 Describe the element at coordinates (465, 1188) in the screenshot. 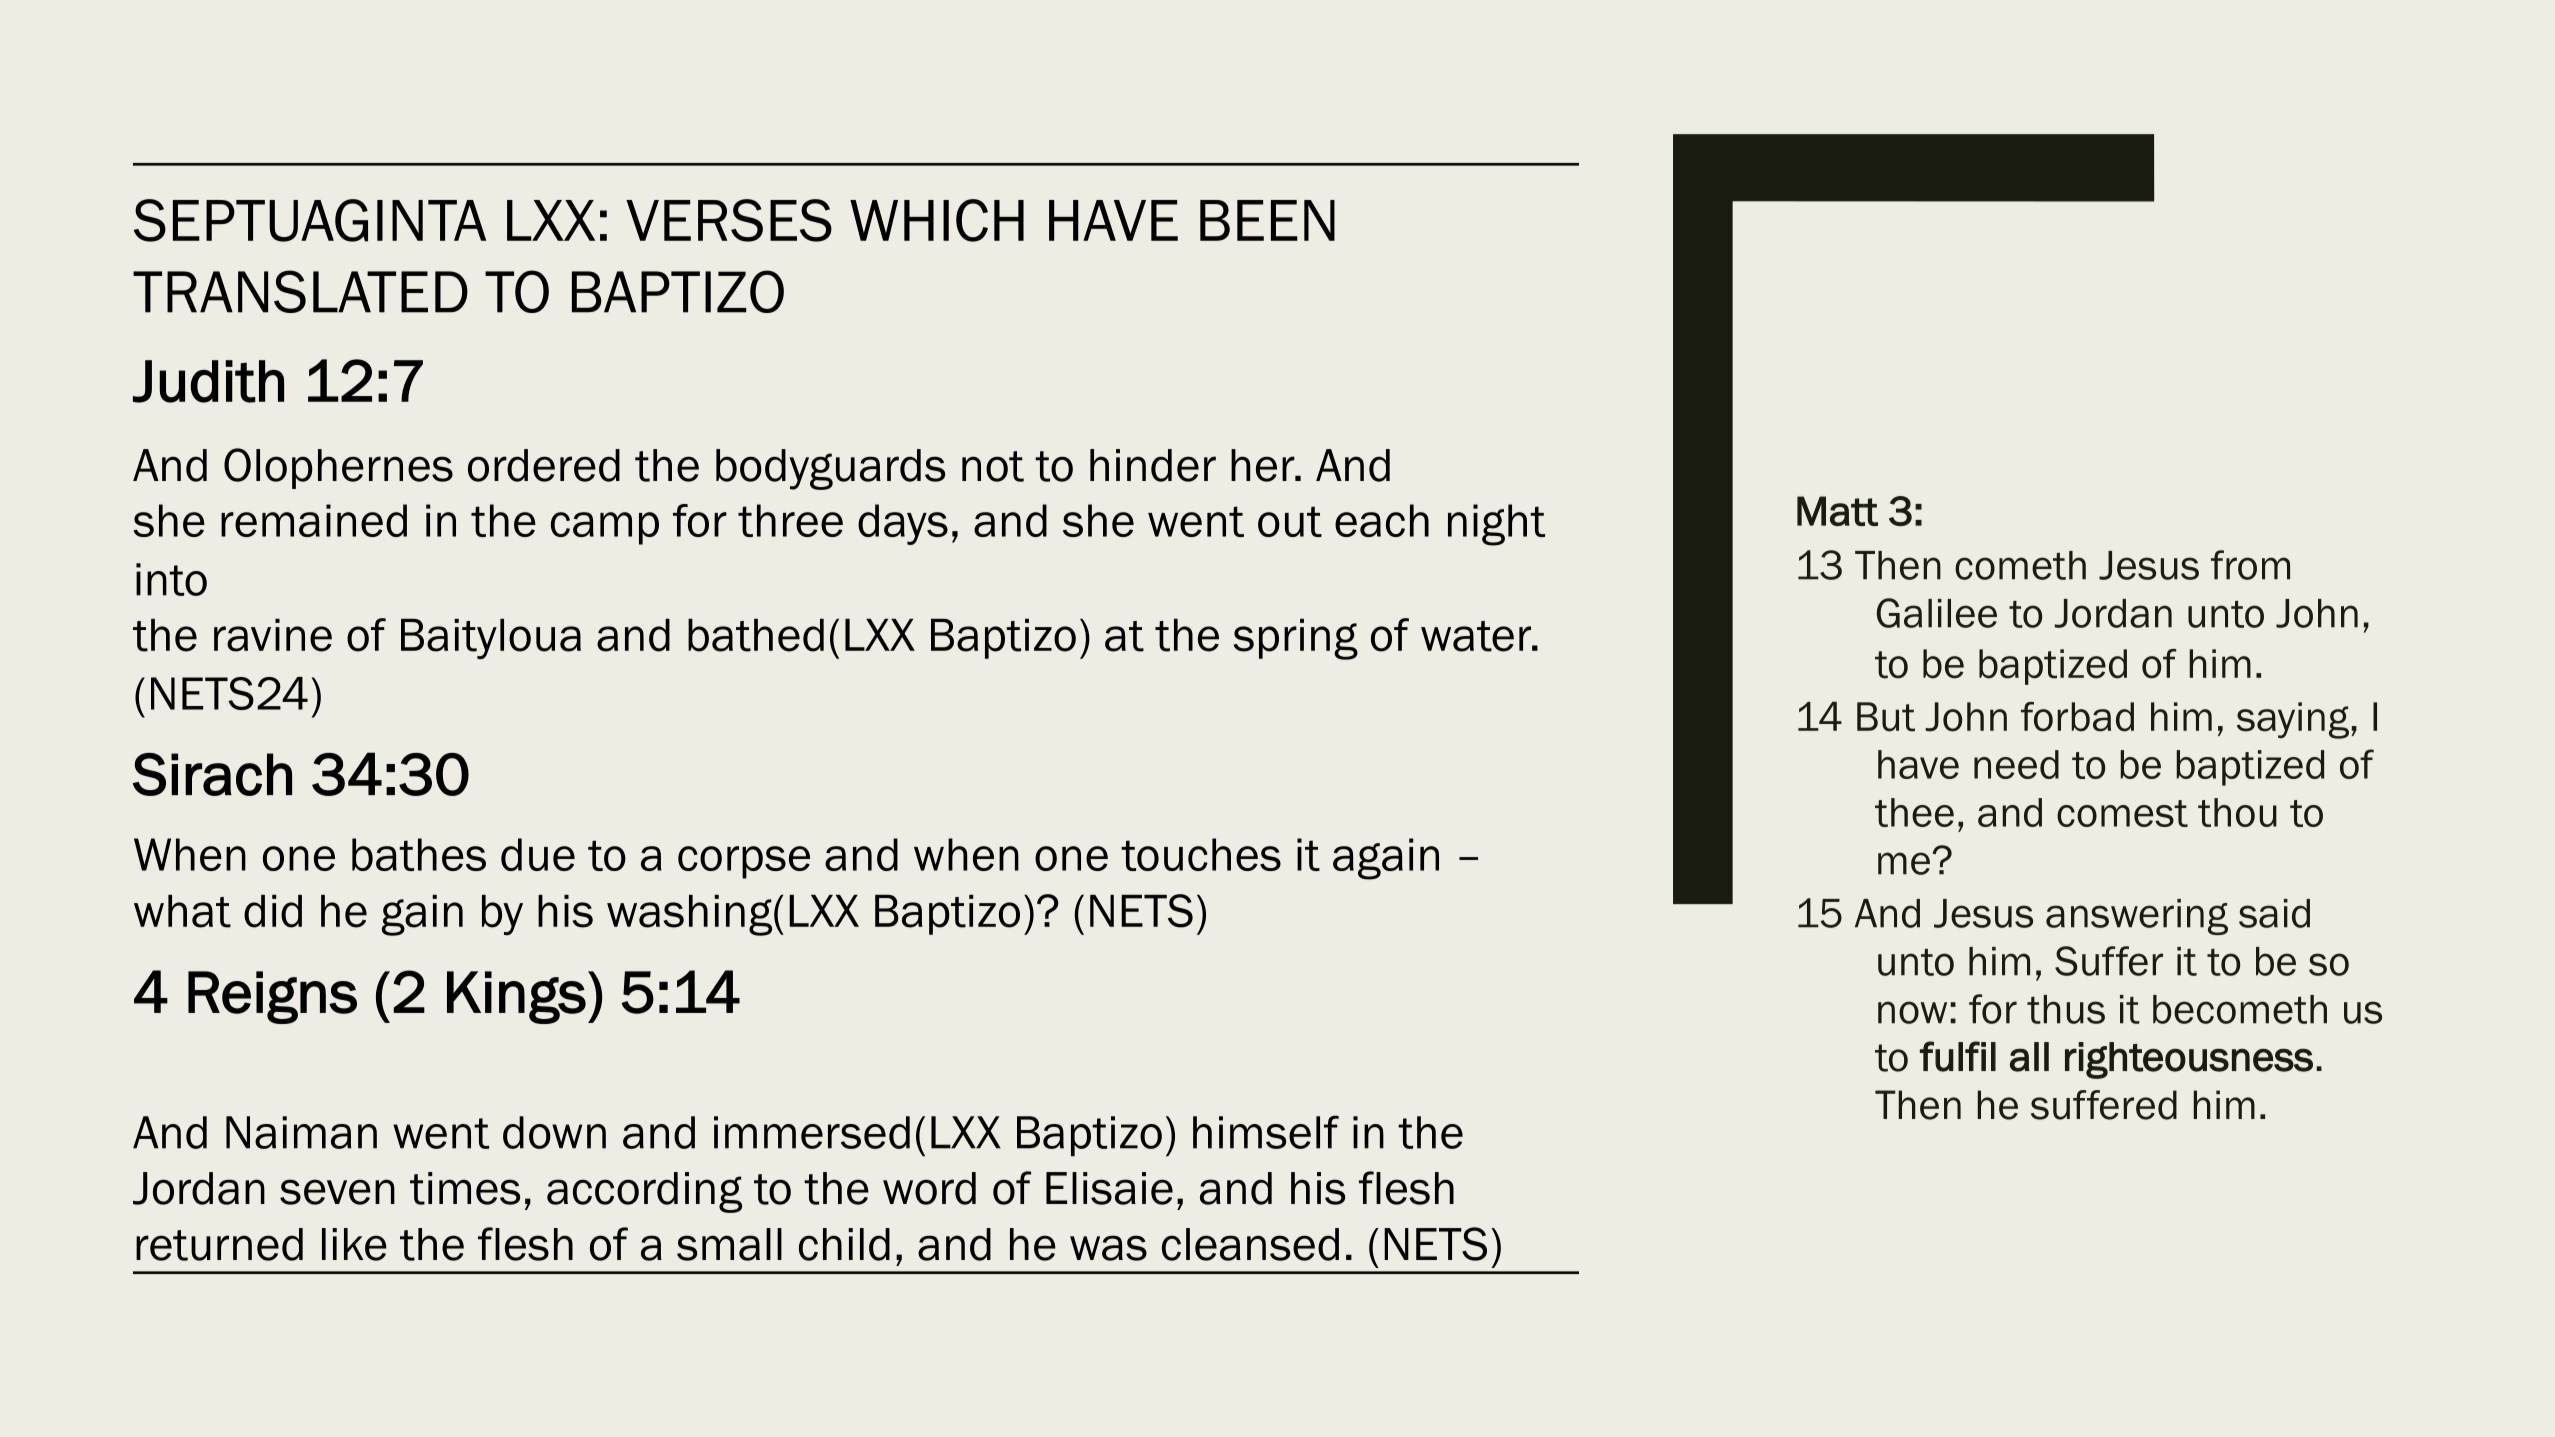

I see `times` at that location.
